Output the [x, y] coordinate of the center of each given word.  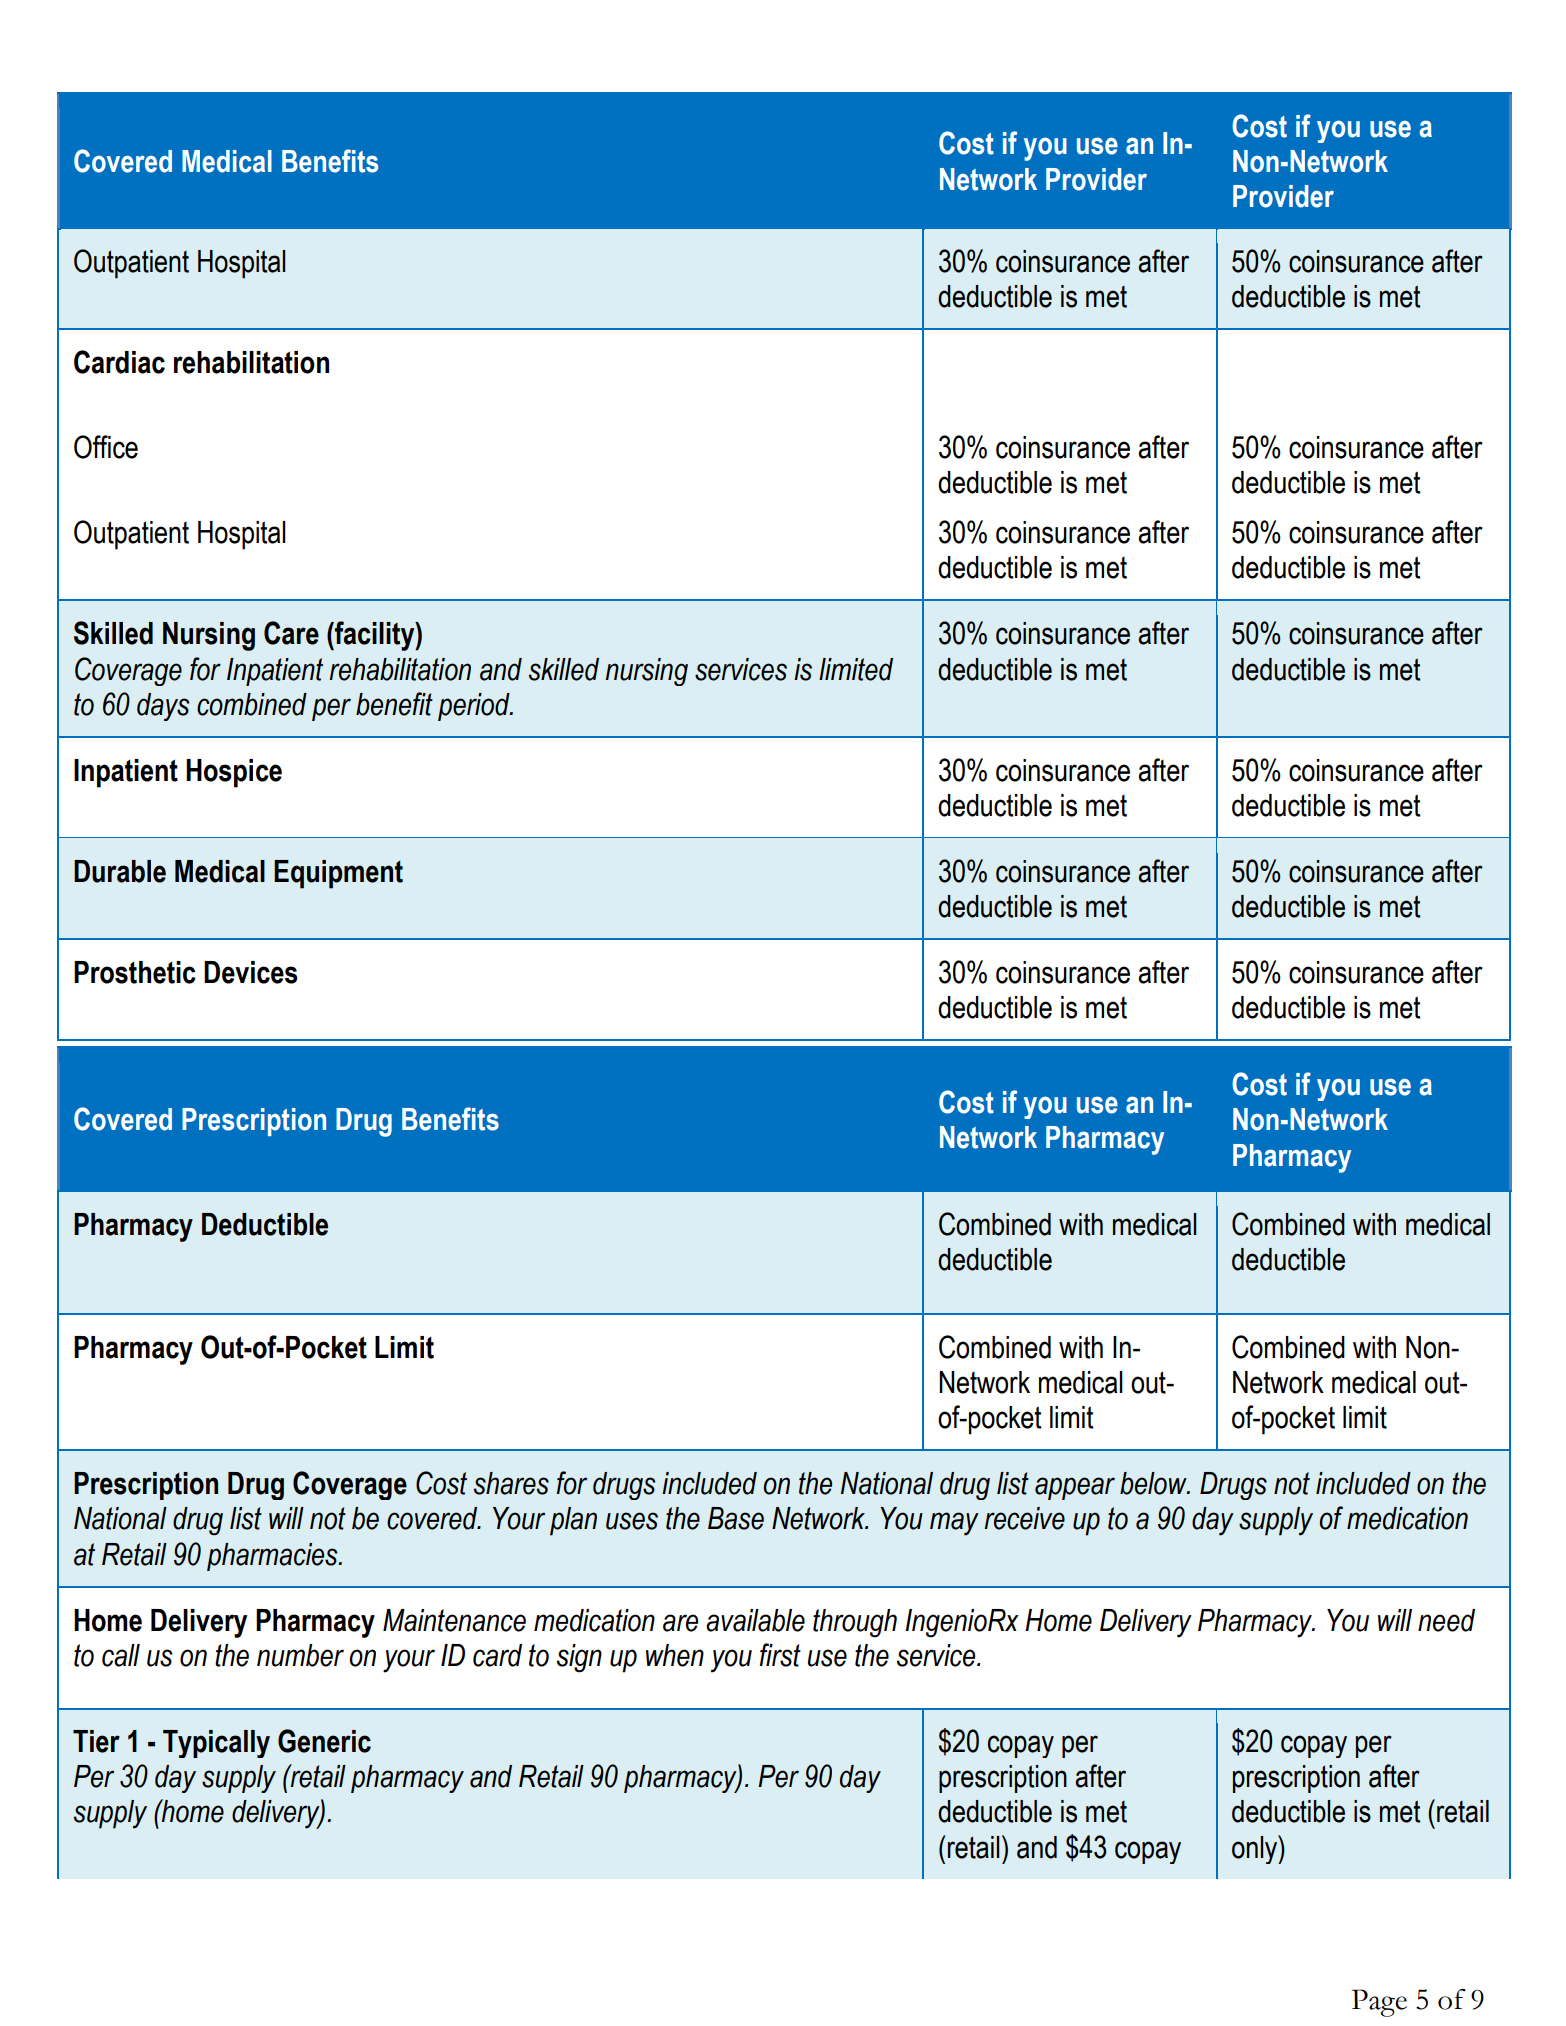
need [1446, 1620]
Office [106, 447]
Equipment [338, 874]
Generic [324, 1741]
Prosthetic [135, 972]
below [1154, 1483]
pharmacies [273, 1557]
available [755, 1620]
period [475, 707]
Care [291, 633]
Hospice [234, 773]
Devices [251, 972]
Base [736, 1518]
